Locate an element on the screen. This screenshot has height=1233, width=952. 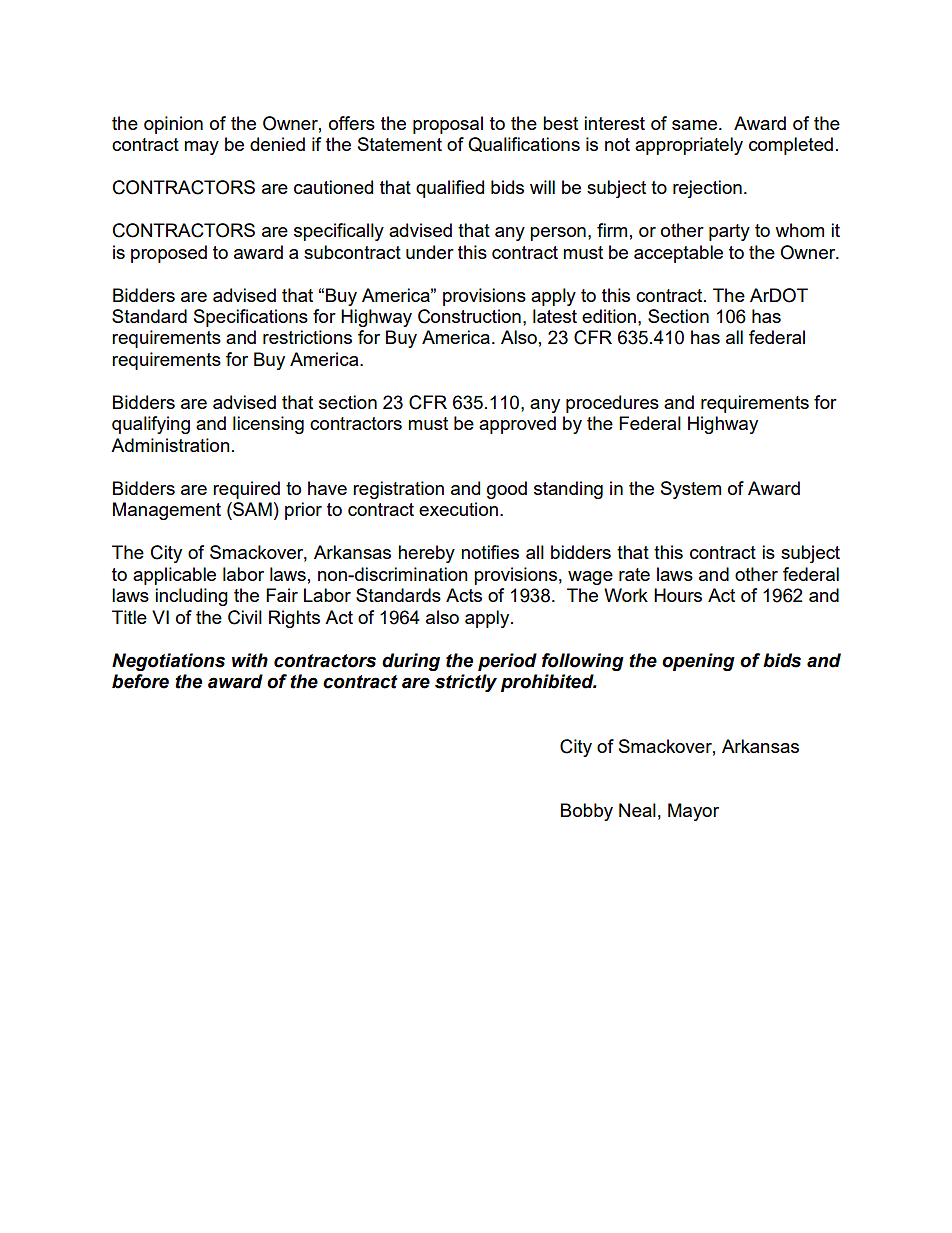
good is located at coordinates (507, 490).
